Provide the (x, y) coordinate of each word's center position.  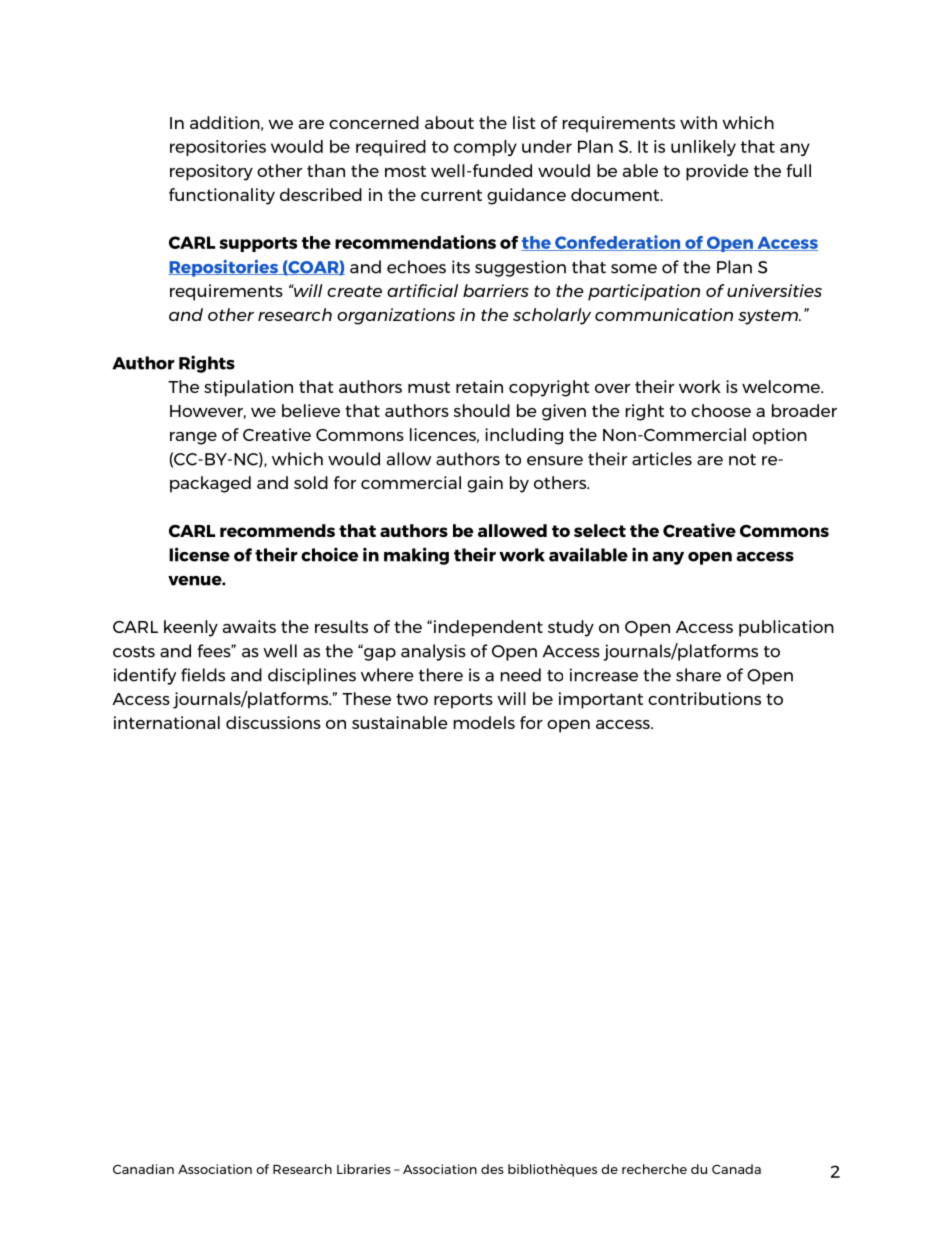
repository (211, 172)
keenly (191, 628)
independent (488, 628)
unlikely (703, 148)
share (698, 675)
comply (485, 148)
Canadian (143, 1169)
